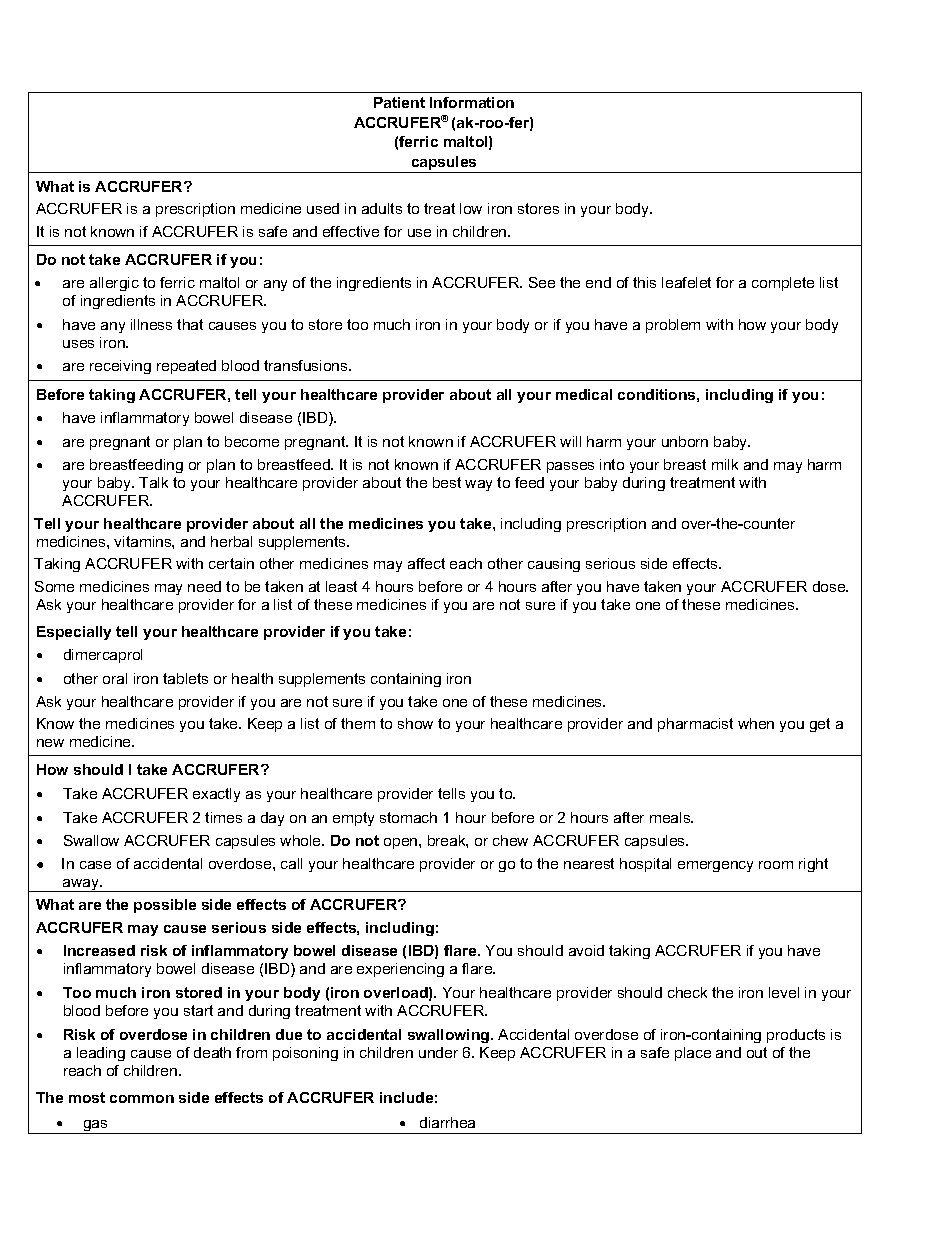  Describe the element at coordinates (142, 1099) in the page. I see `common` at that location.
